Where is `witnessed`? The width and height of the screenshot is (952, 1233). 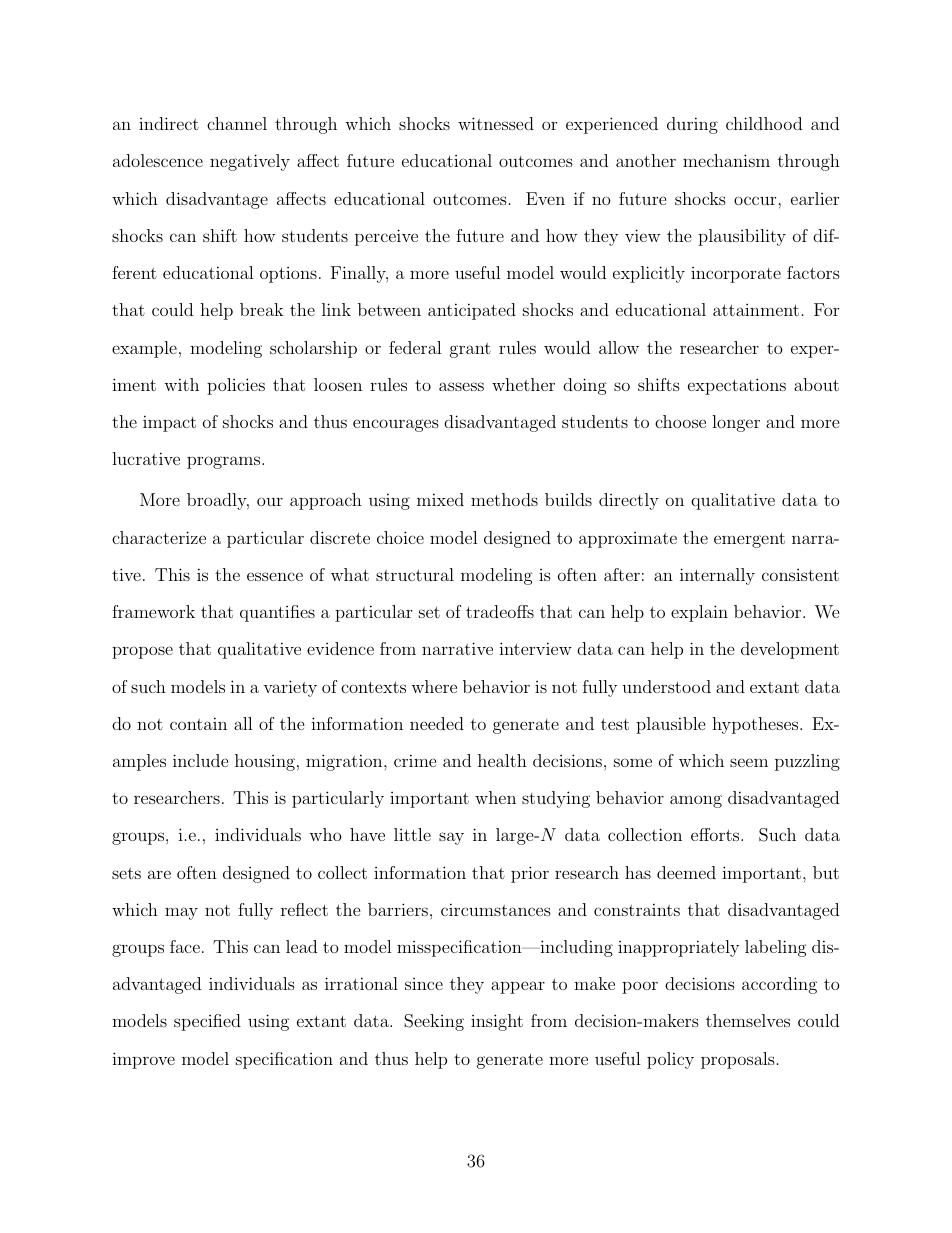
witnessed is located at coordinates (496, 123).
